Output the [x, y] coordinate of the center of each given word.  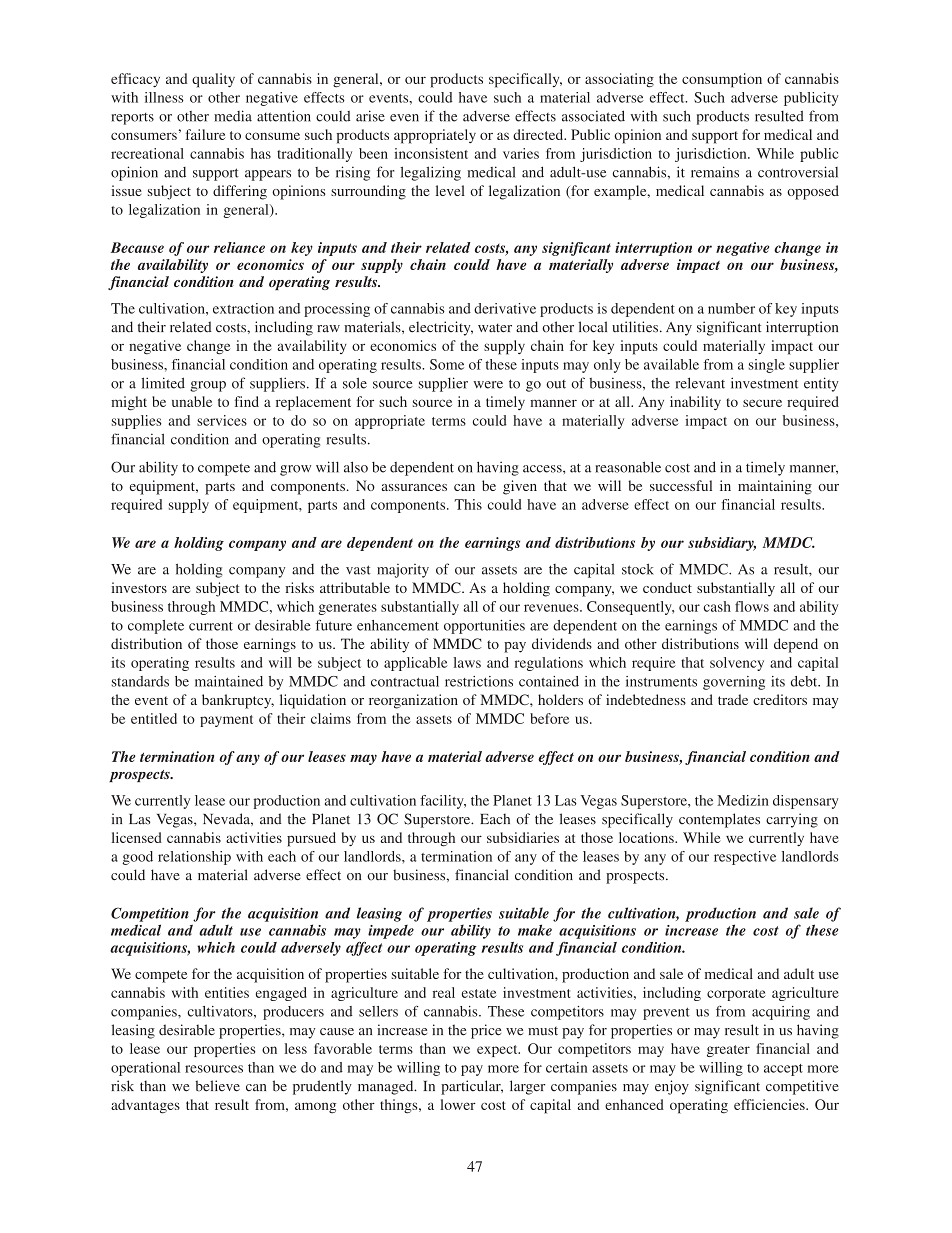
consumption [722, 80]
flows [752, 606]
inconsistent [431, 153]
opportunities [484, 627]
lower [458, 1104]
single [767, 366]
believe [217, 1086]
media [233, 116]
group [208, 386]
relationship [194, 858]
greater [728, 1051]
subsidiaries [523, 837]
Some [447, 364]
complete [156, 627]
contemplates [719, 820]
